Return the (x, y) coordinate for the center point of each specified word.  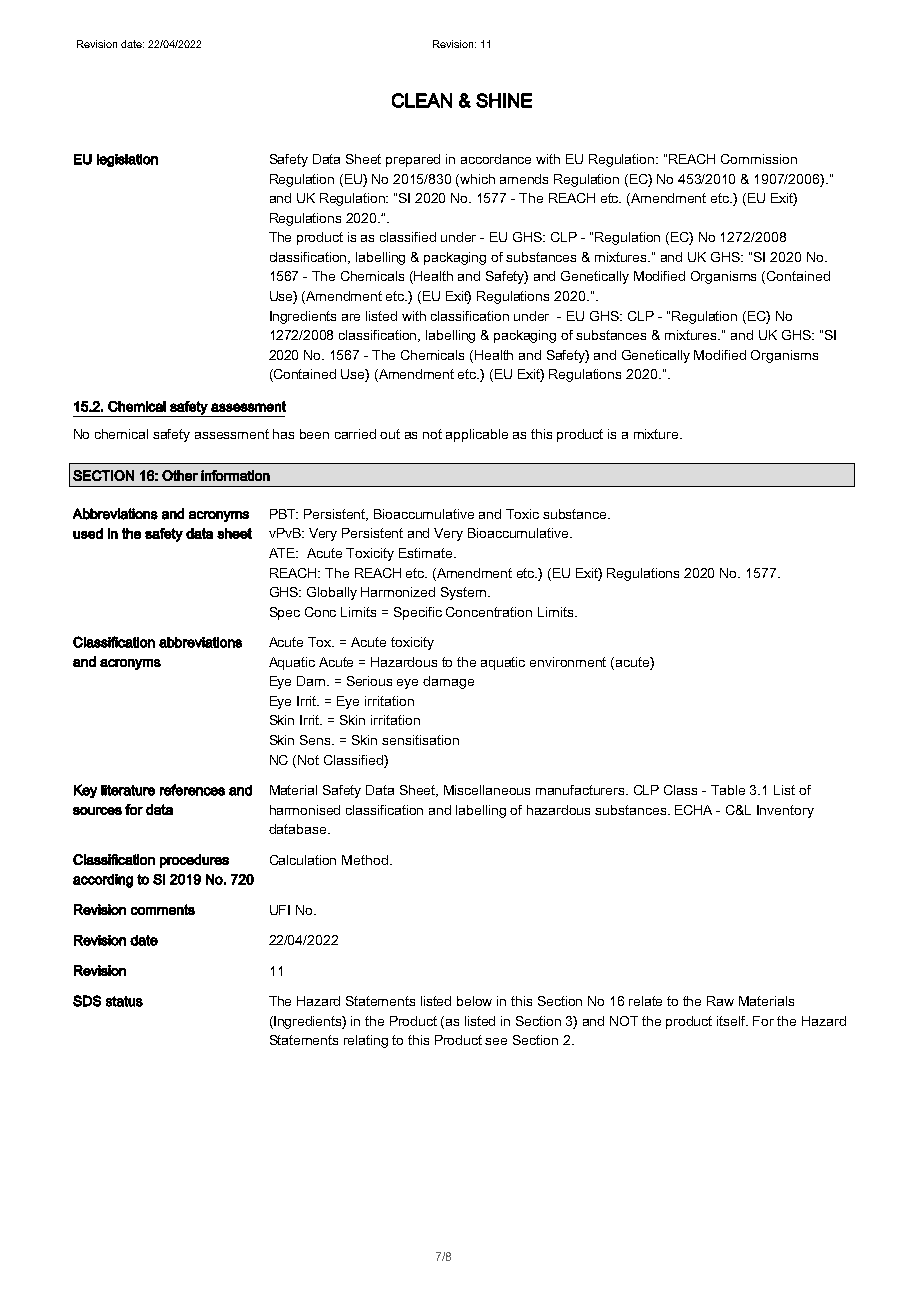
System (465, 593)
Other (180, 475)
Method (365, 860)
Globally (332, 593)
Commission (759, 159)
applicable (477, 435)
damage (448, 682)
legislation (127, 160)
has (283, 434)
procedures (194, 861)
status (124, 1001)
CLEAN (422, 100)
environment (568, 662)
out (390, 434)
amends (524, 179)
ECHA (693, 810)
